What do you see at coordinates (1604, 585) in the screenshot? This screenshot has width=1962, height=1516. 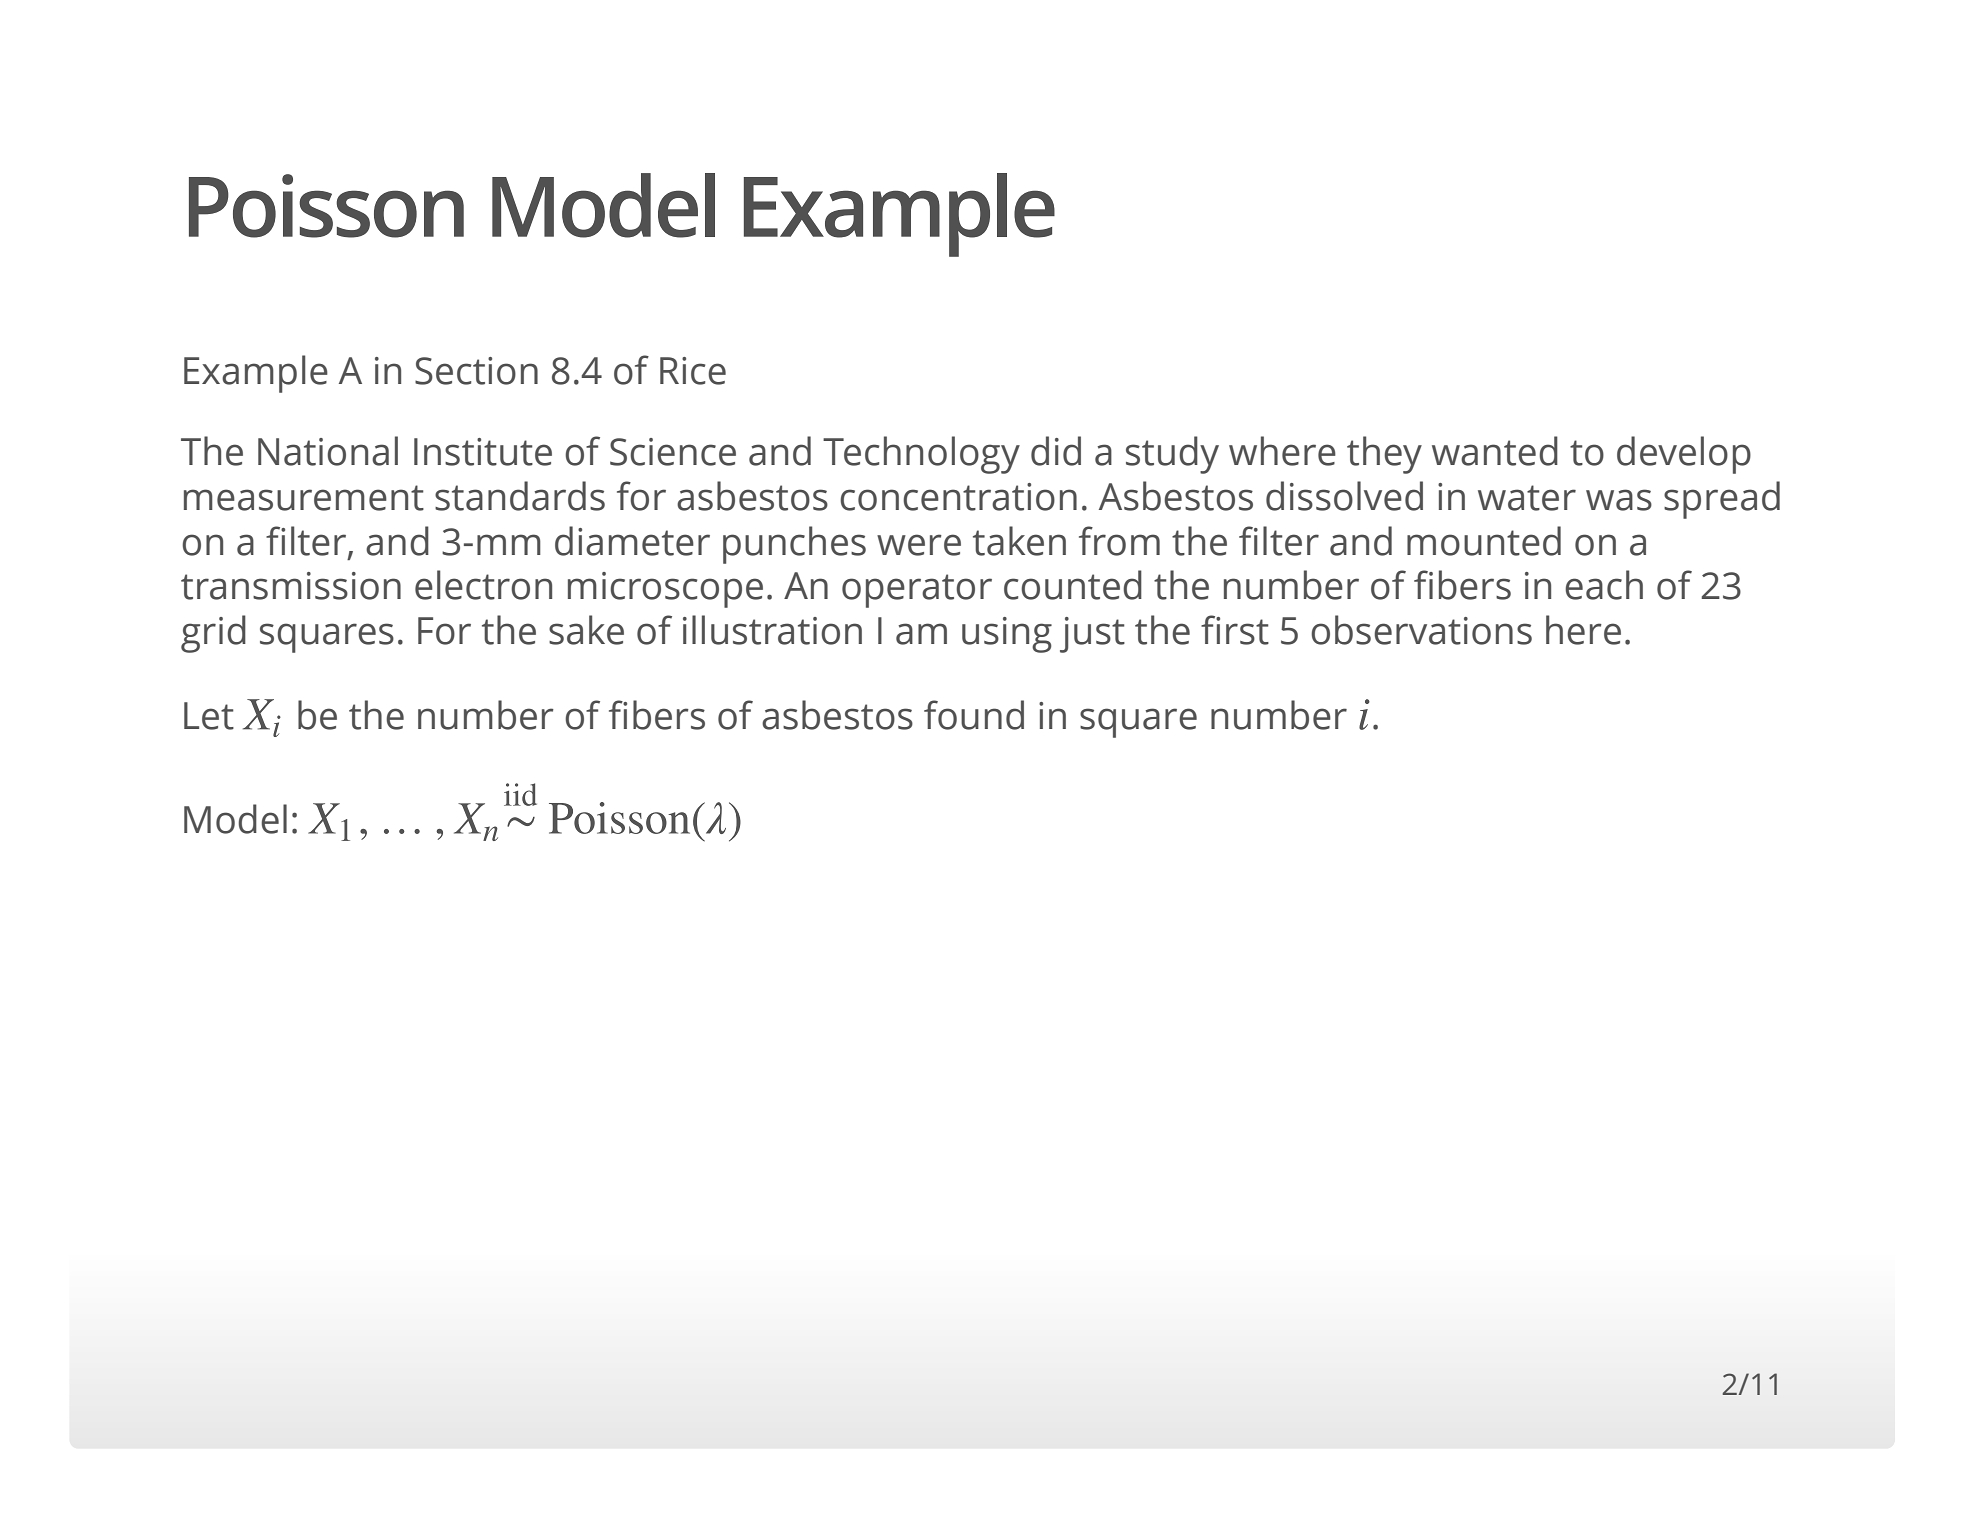 I see `each` at bounding box center [1604, 585].
